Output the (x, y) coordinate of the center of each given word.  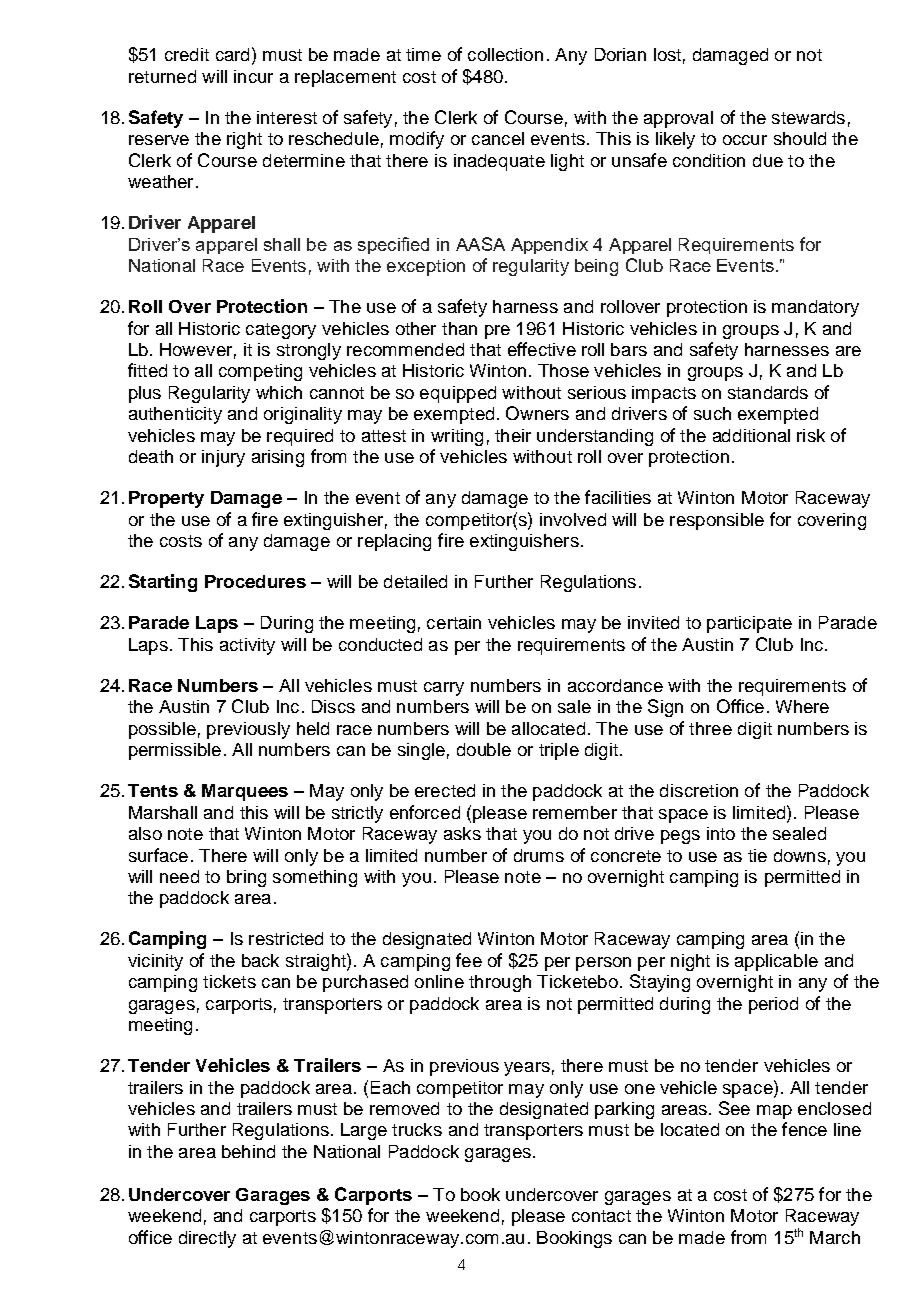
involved (573, 519)
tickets (229, 981)
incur (253, 76)
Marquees (245, 792)
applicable (776, 962)
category (281, 331)
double (484, 749)
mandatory (815, 308)
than (459, 328)
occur (745, 140)
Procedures (255, 581)
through (500, 983)
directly (207, 1239)
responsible (717, 521)
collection (505, 54)
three (710, 728)
